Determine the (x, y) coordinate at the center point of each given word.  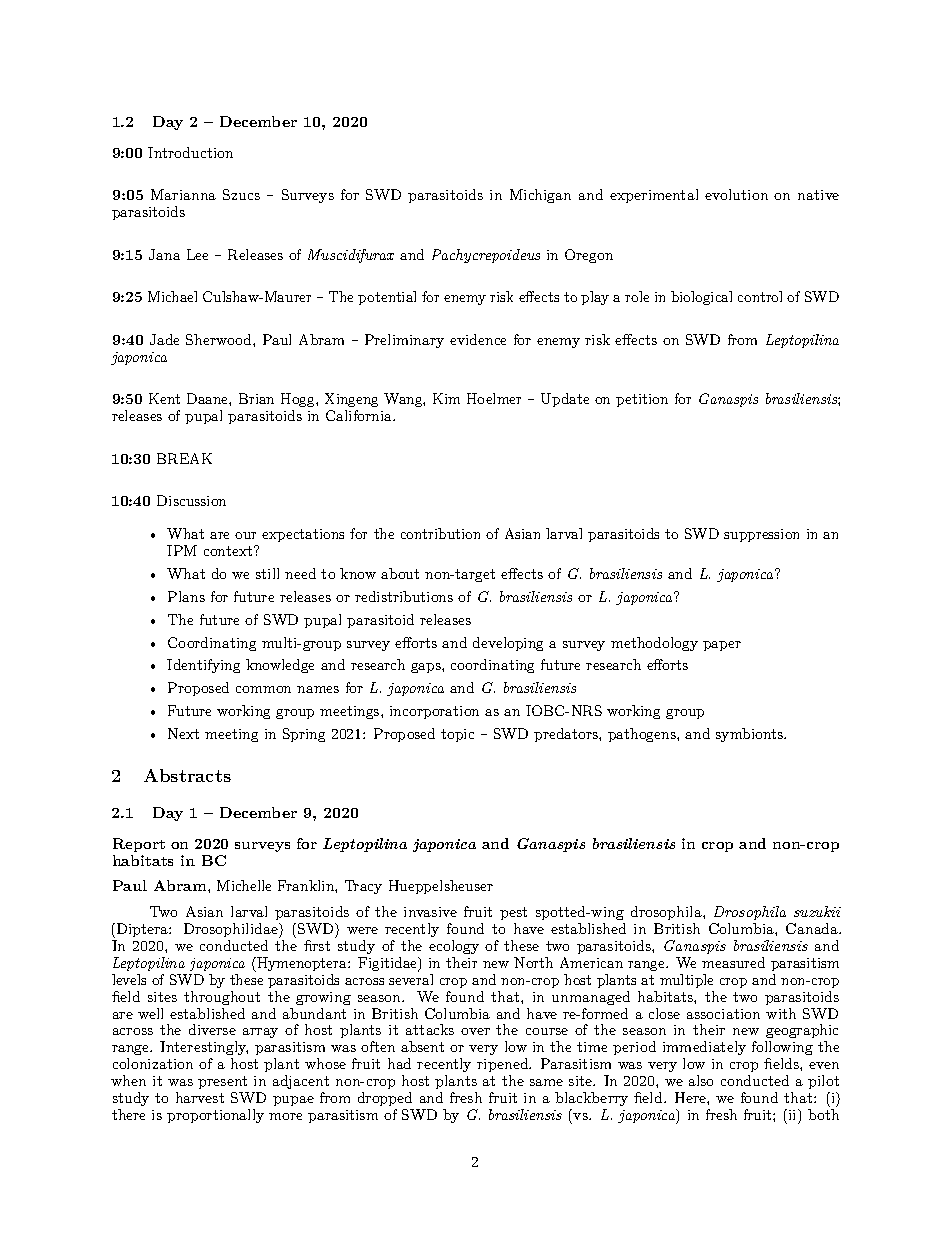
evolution (736, 194)
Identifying (203, 666)
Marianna (183, 194)
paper (722, 646)
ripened (503, 1065)
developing (508, 644)
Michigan (540, 196)
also (701, 1080)
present (222, 1082)
